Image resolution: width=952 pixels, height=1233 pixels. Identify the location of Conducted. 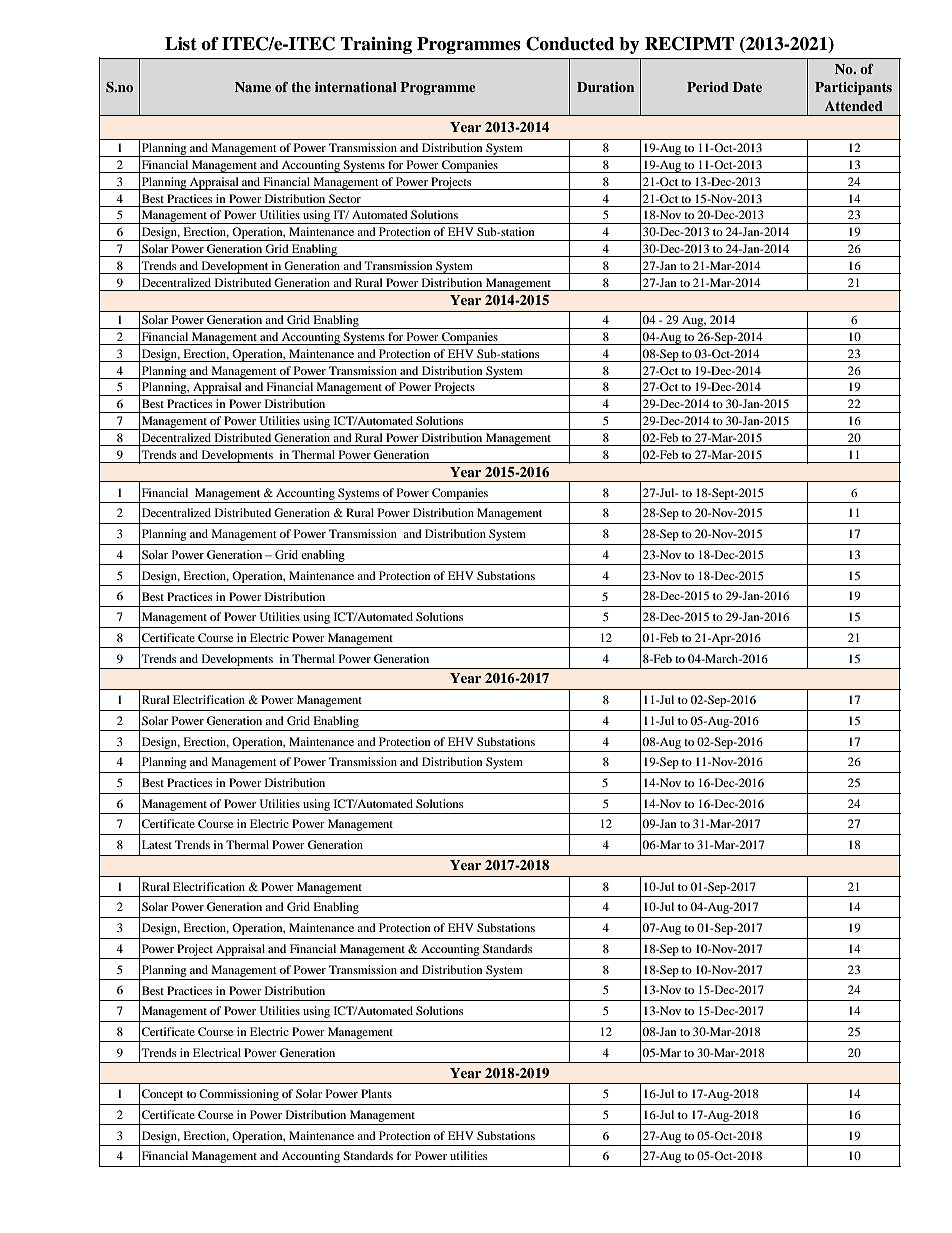
(570, 44).
